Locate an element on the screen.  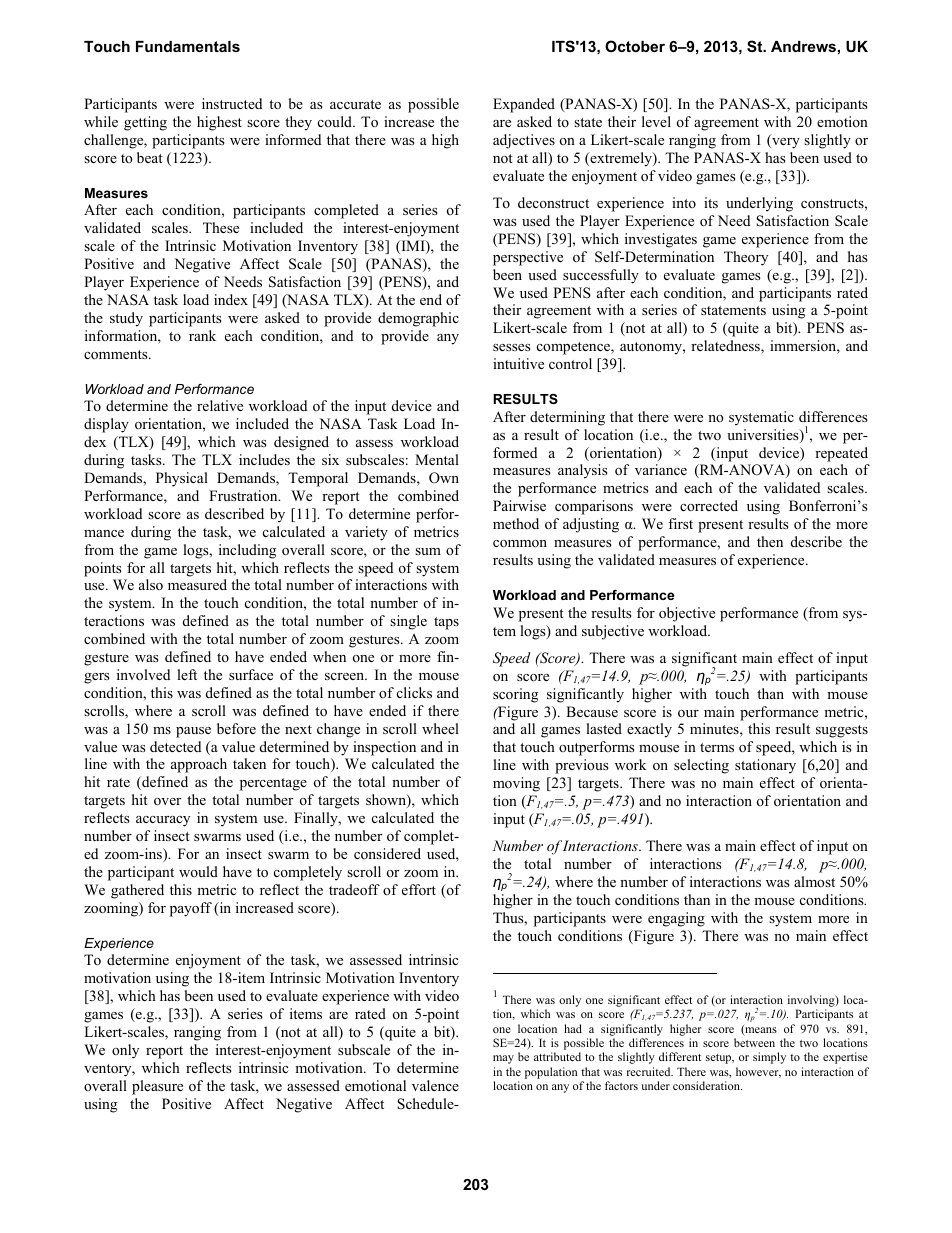
adjectives is located at coordinates (524, 141).
